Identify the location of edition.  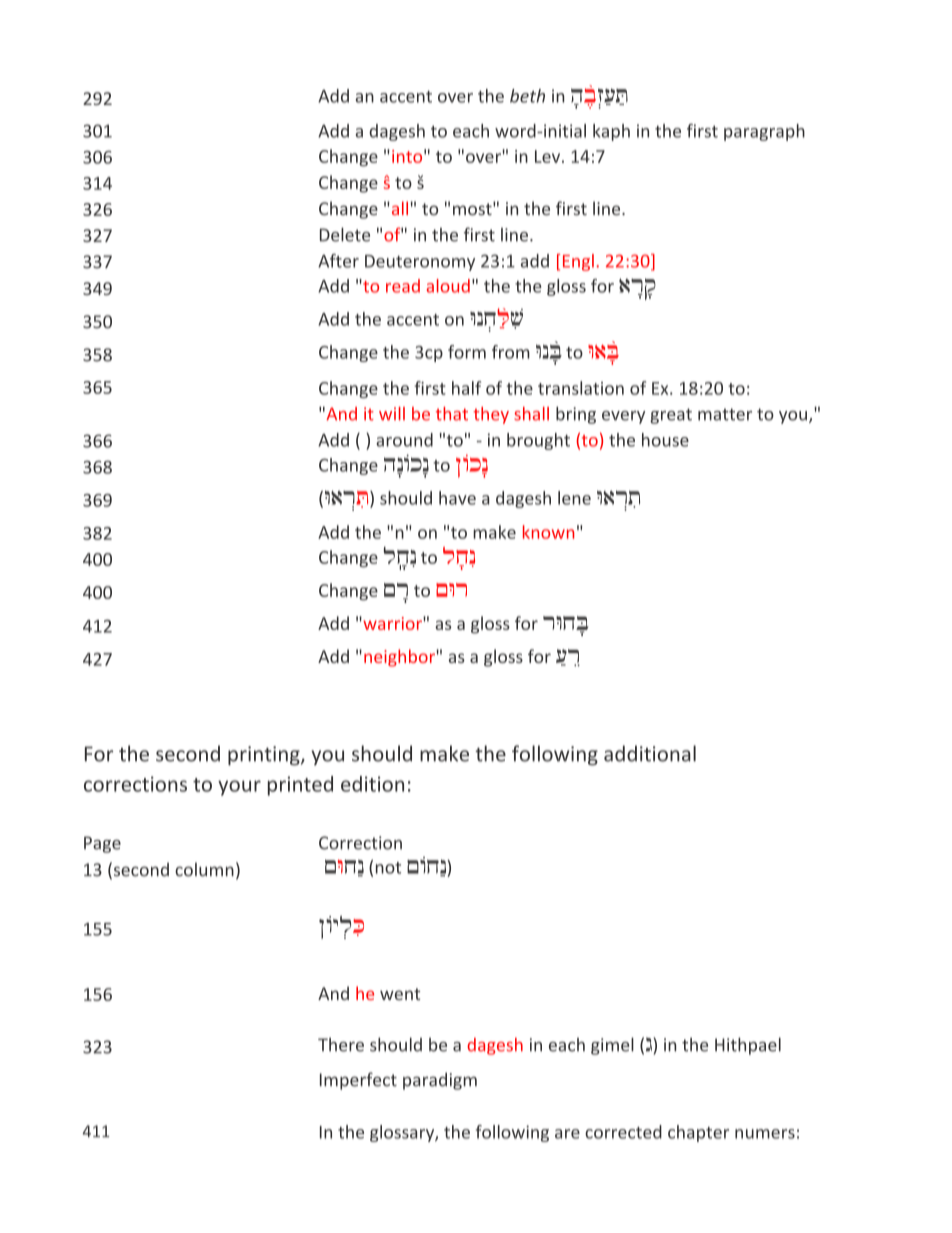
(372, 784).
